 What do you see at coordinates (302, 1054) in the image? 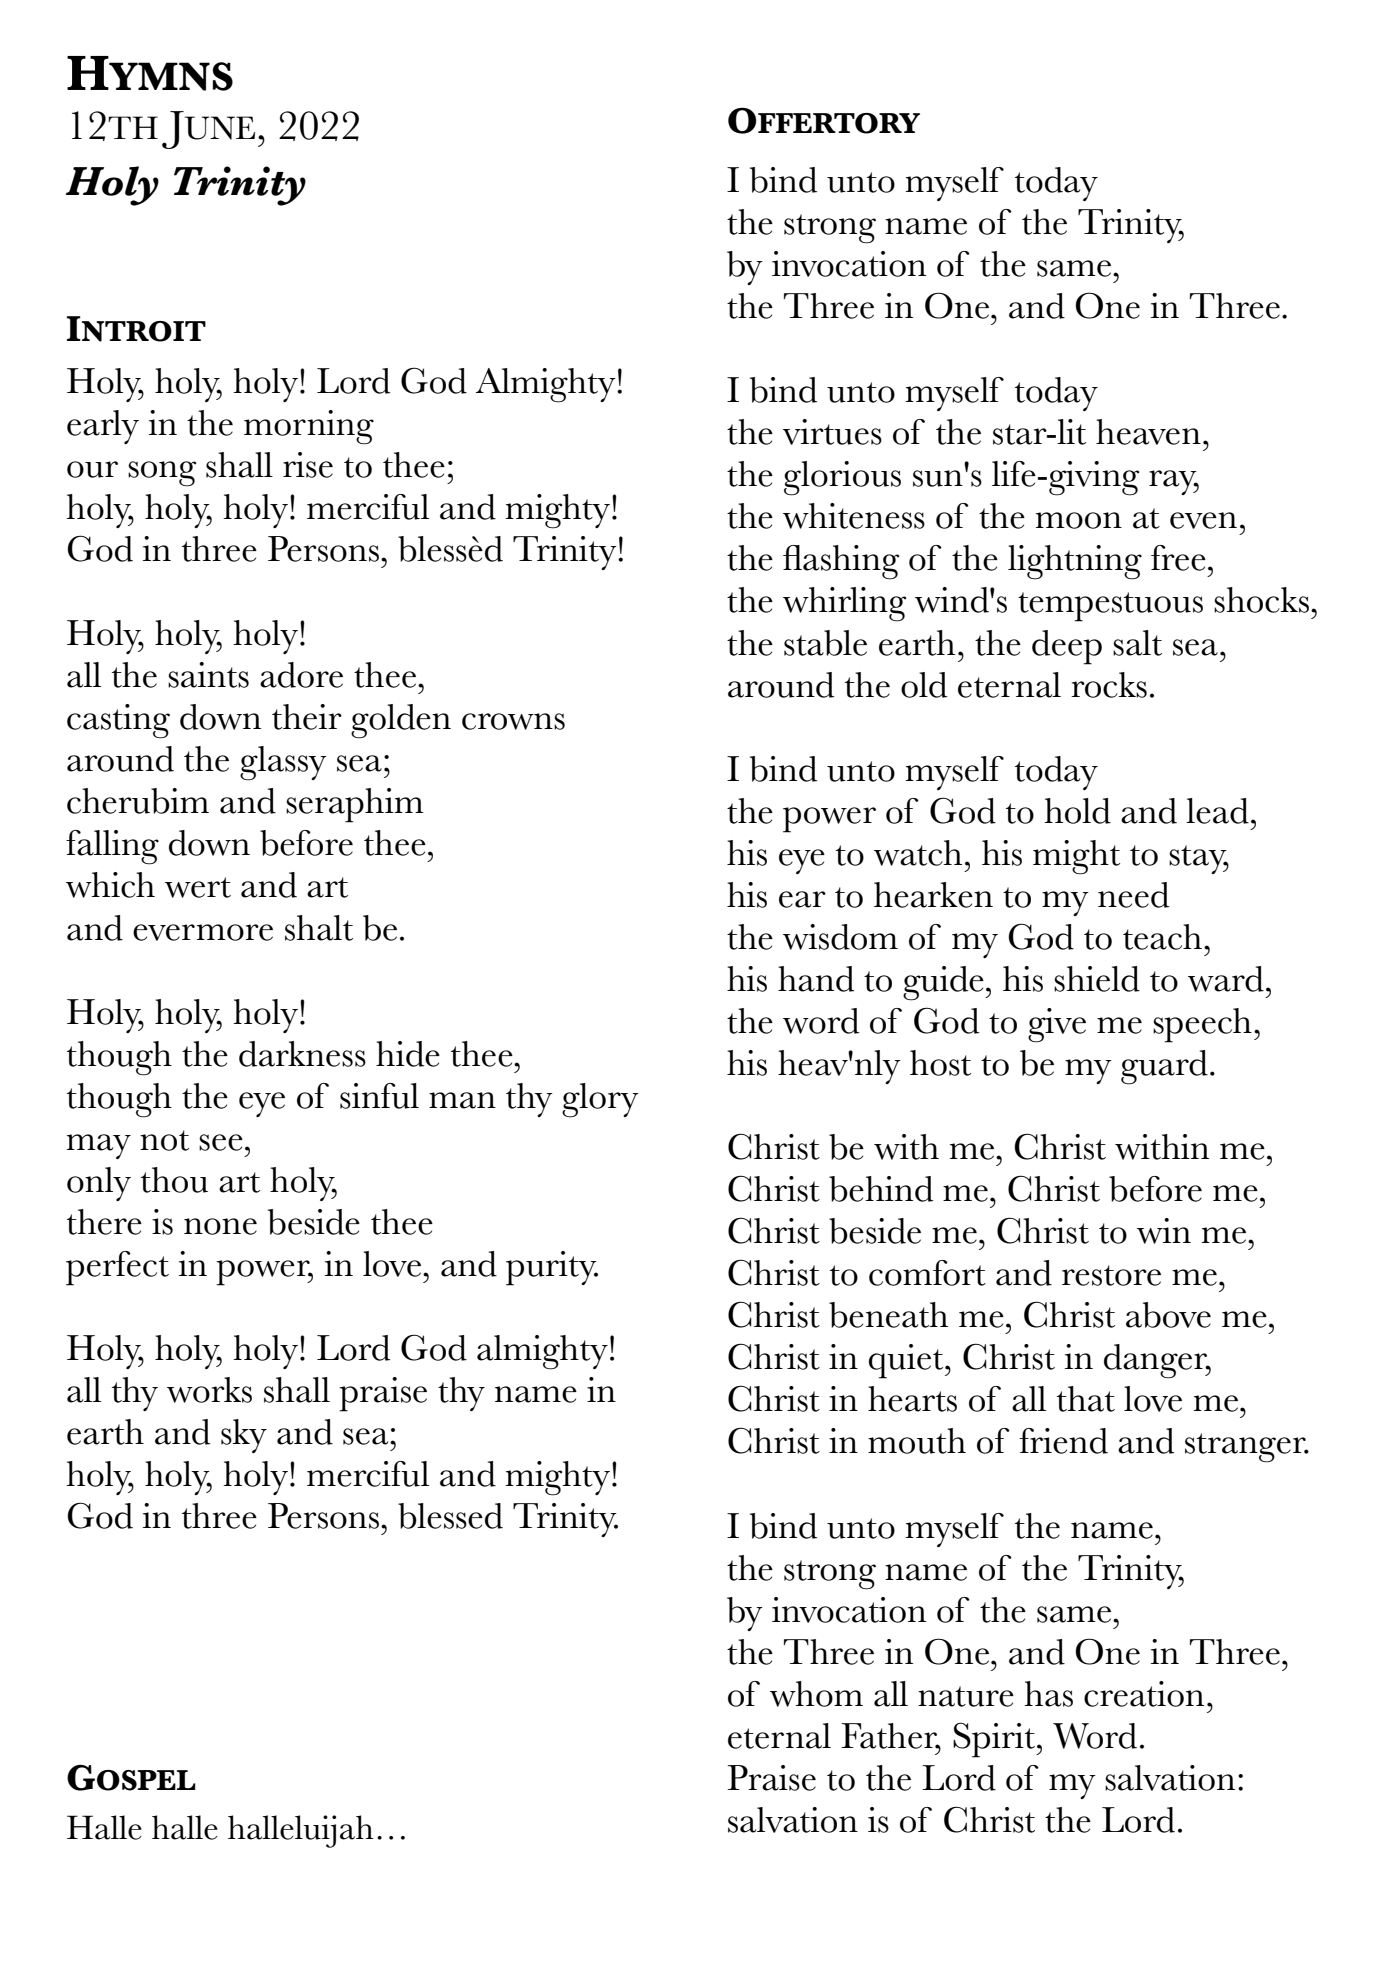
I see `darkness` at bounding box center [302, 1054].
